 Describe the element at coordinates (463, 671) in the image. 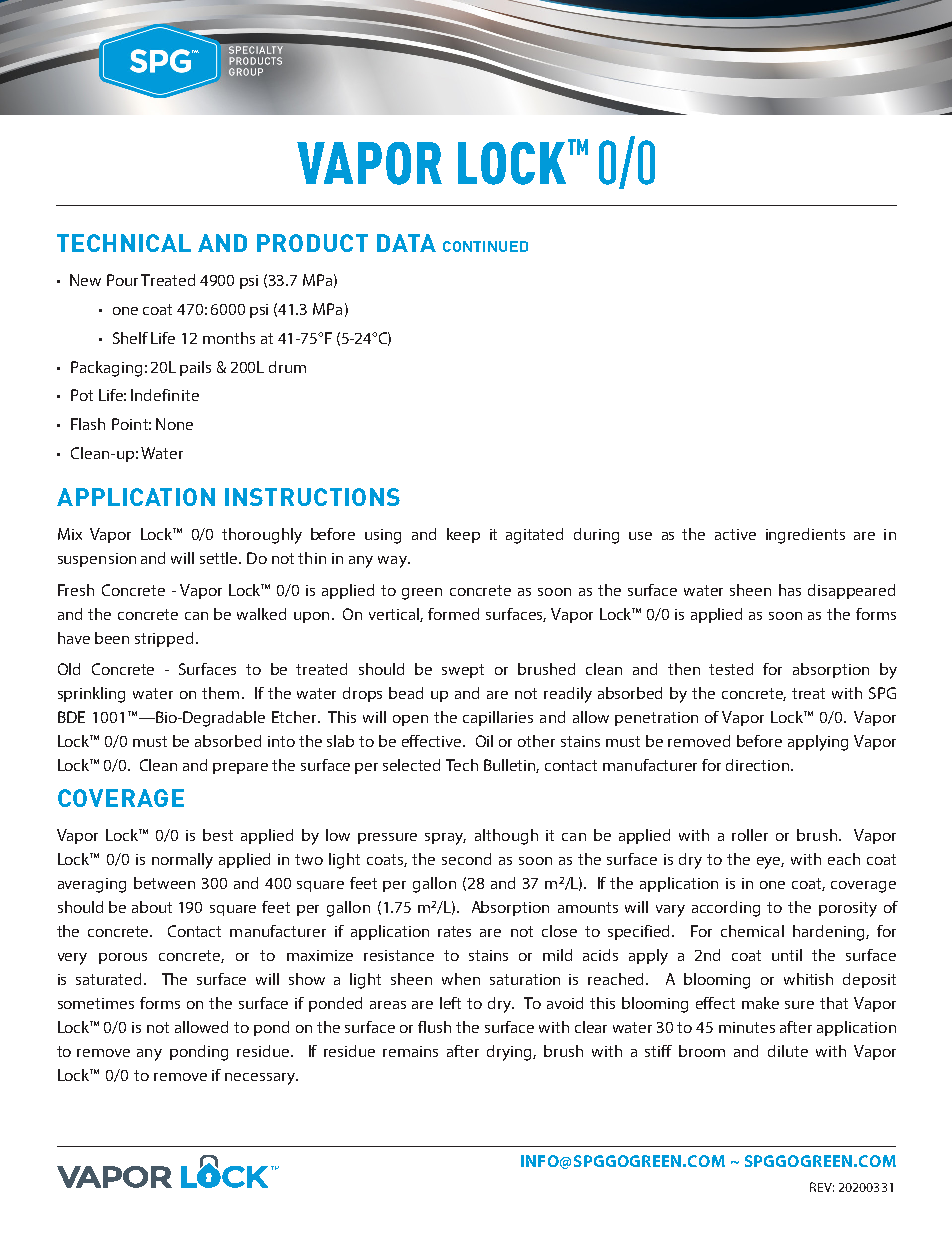

I see `swept` at that location.
